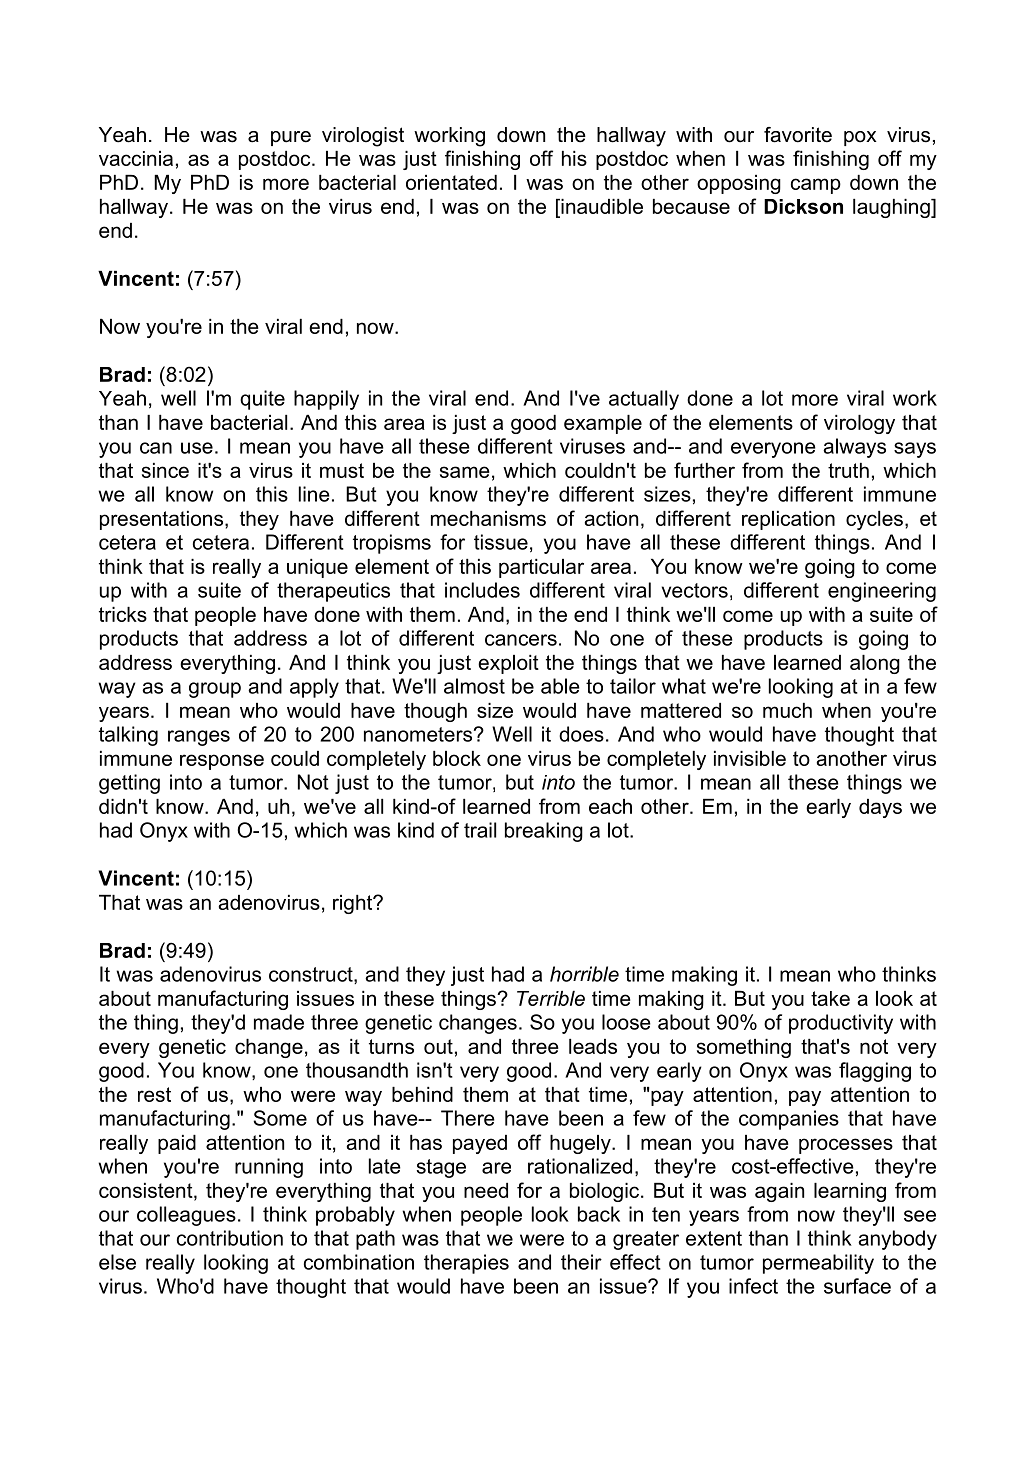 The width and height of the screenshot is (1035, 1464). What do you see at coordinates (544, 832) in the screenshot?
I see `breaking` at bounding box center [544, 832].
